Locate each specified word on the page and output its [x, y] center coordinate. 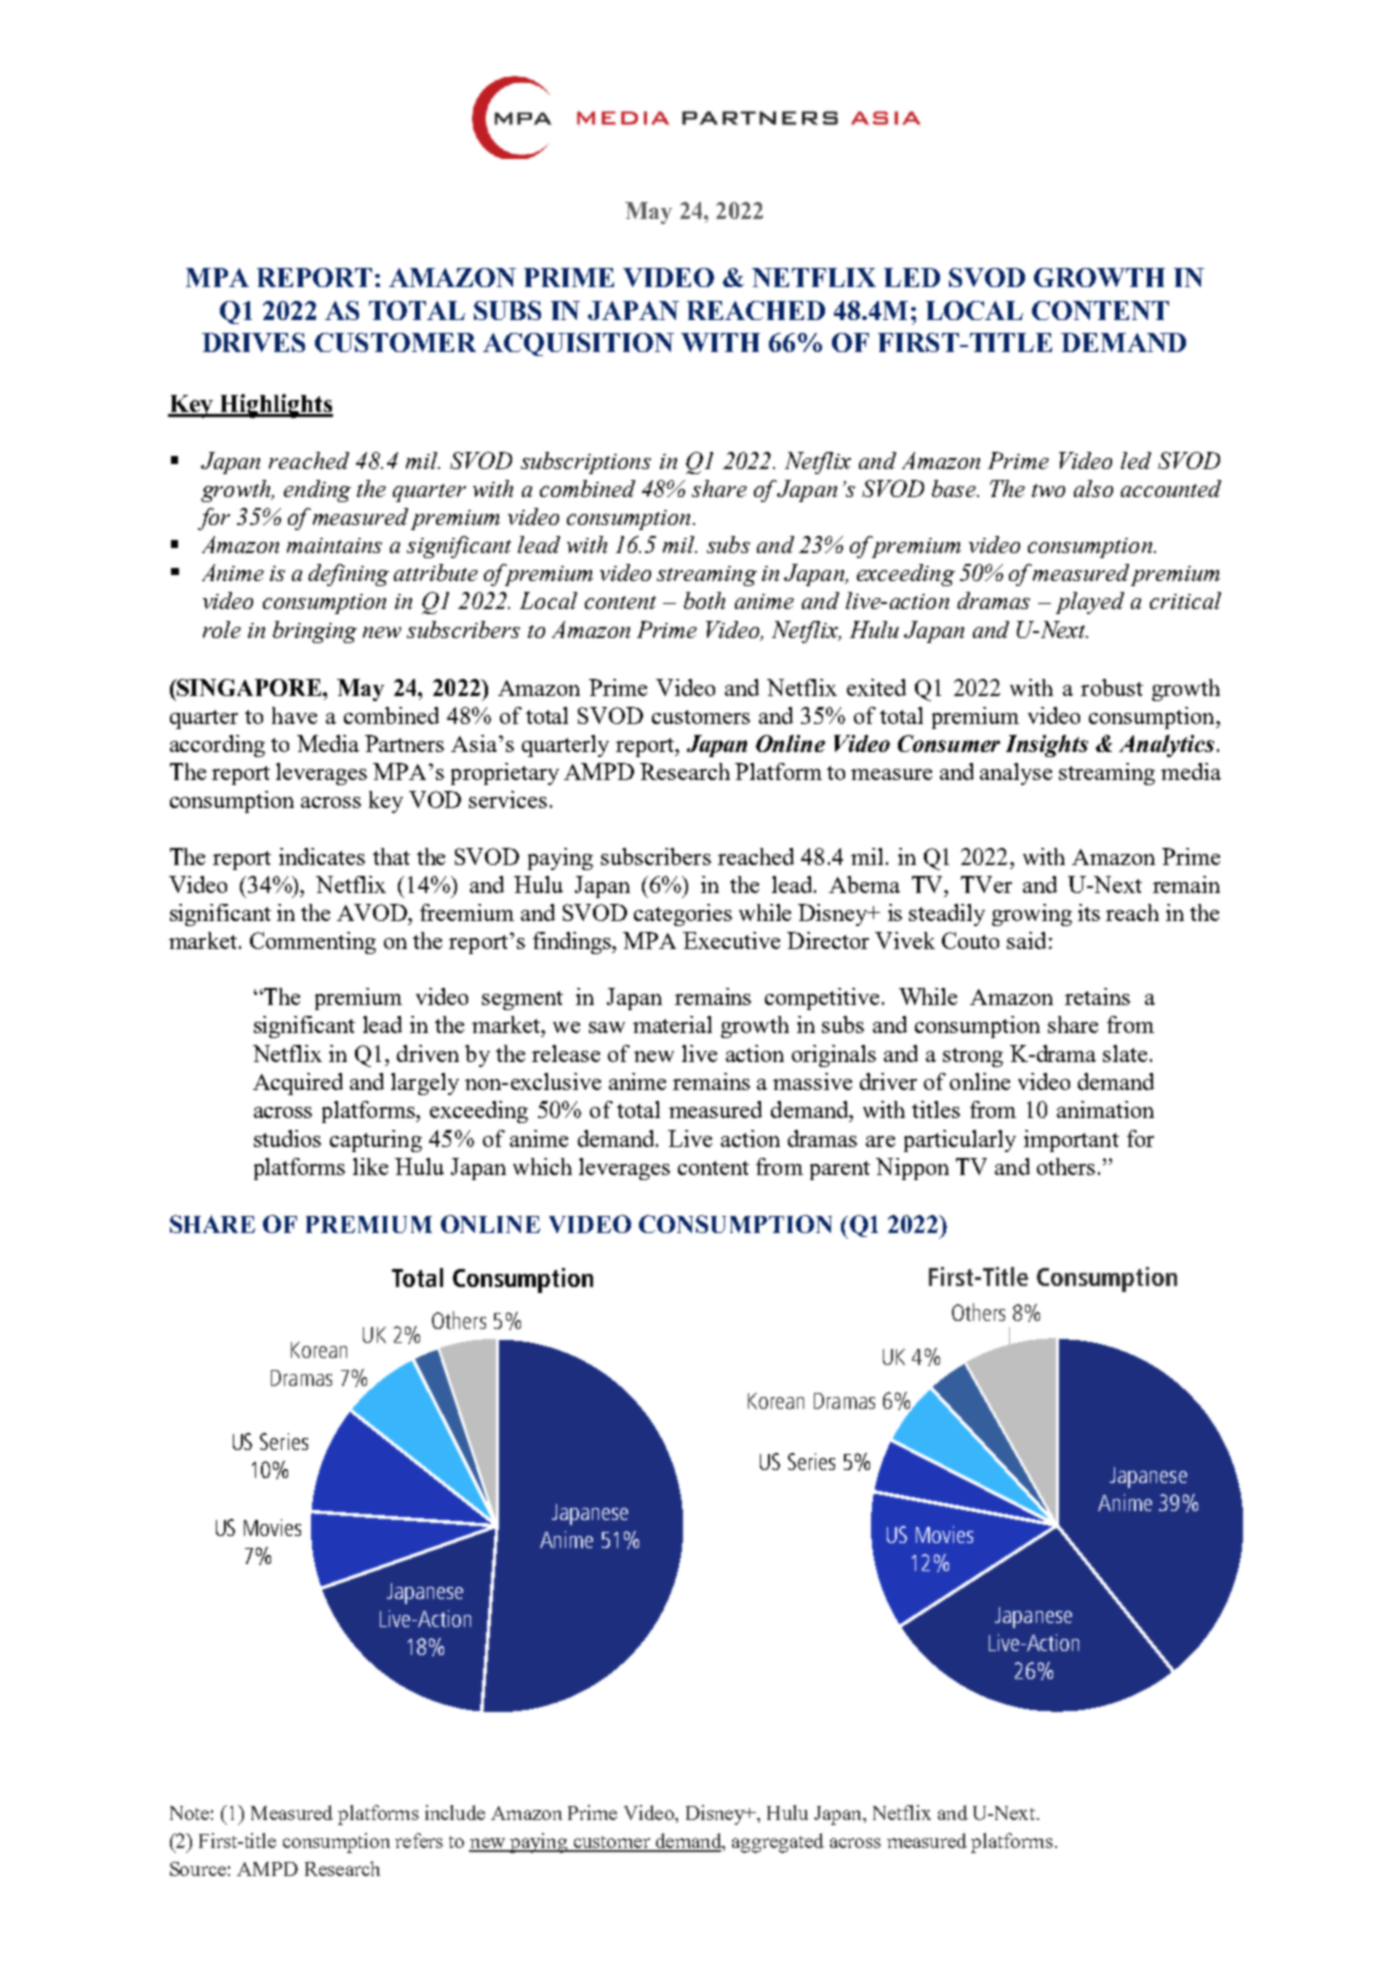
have [294, 715]
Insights [1047, 746]
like [370, 1166]
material [672, 1024]
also [1093, 488]
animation [1105, 1109]
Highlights [275, 406]
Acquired [298, 1084]
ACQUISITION [578, 344]
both [704, 600]
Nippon [912, 1169]
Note [189, 1813]
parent [840, 1170]
